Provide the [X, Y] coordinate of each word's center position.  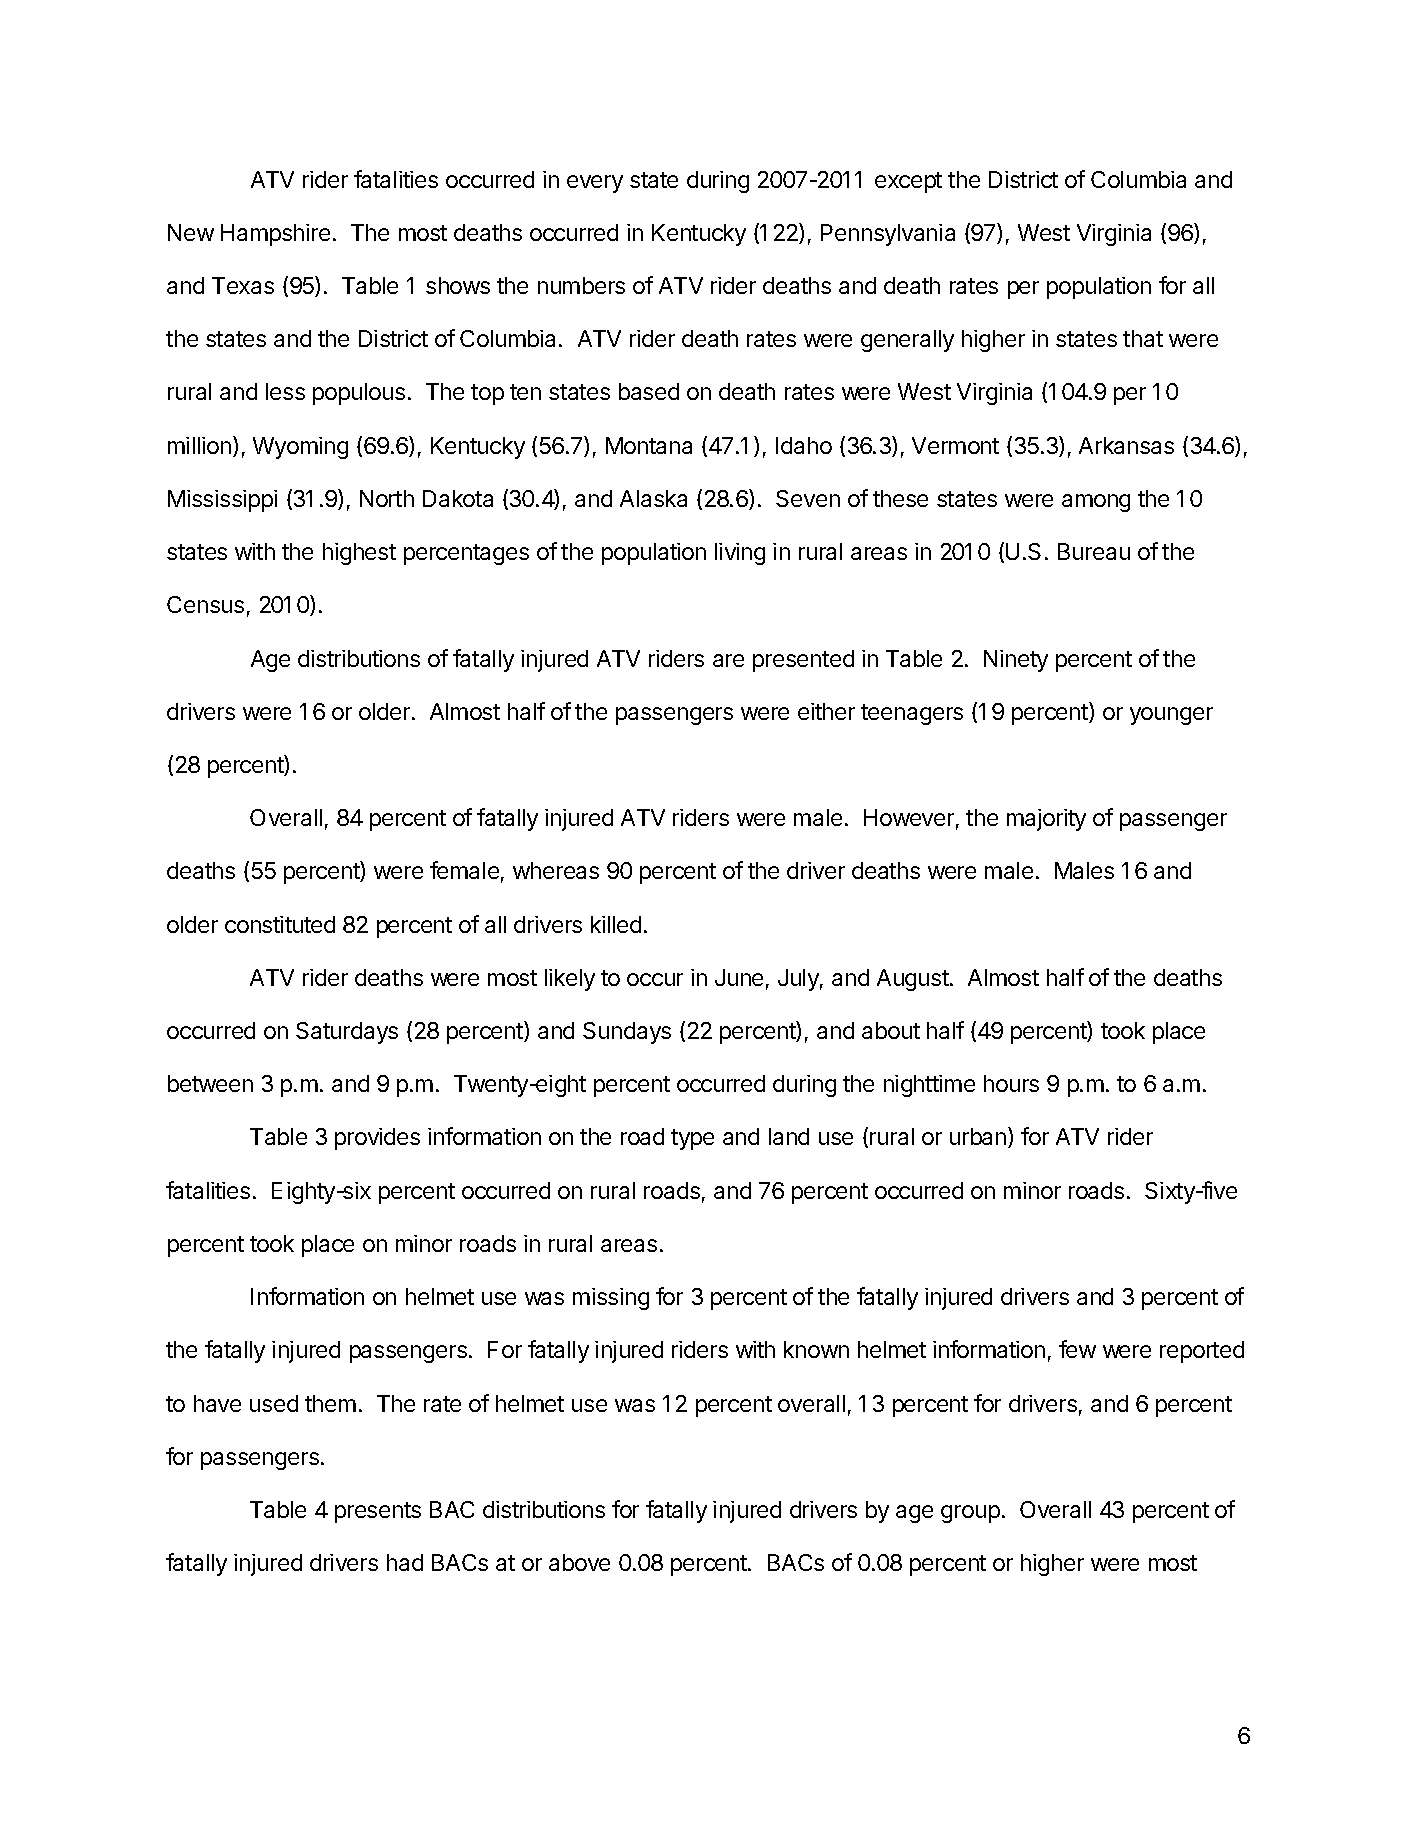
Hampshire [275, 235]
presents [378, 1512]
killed [616, 924]
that [1143, 338]
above [579, 1562]
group [970, 1514]
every [595, 184]
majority [1046, 820]
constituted [280, 924]
